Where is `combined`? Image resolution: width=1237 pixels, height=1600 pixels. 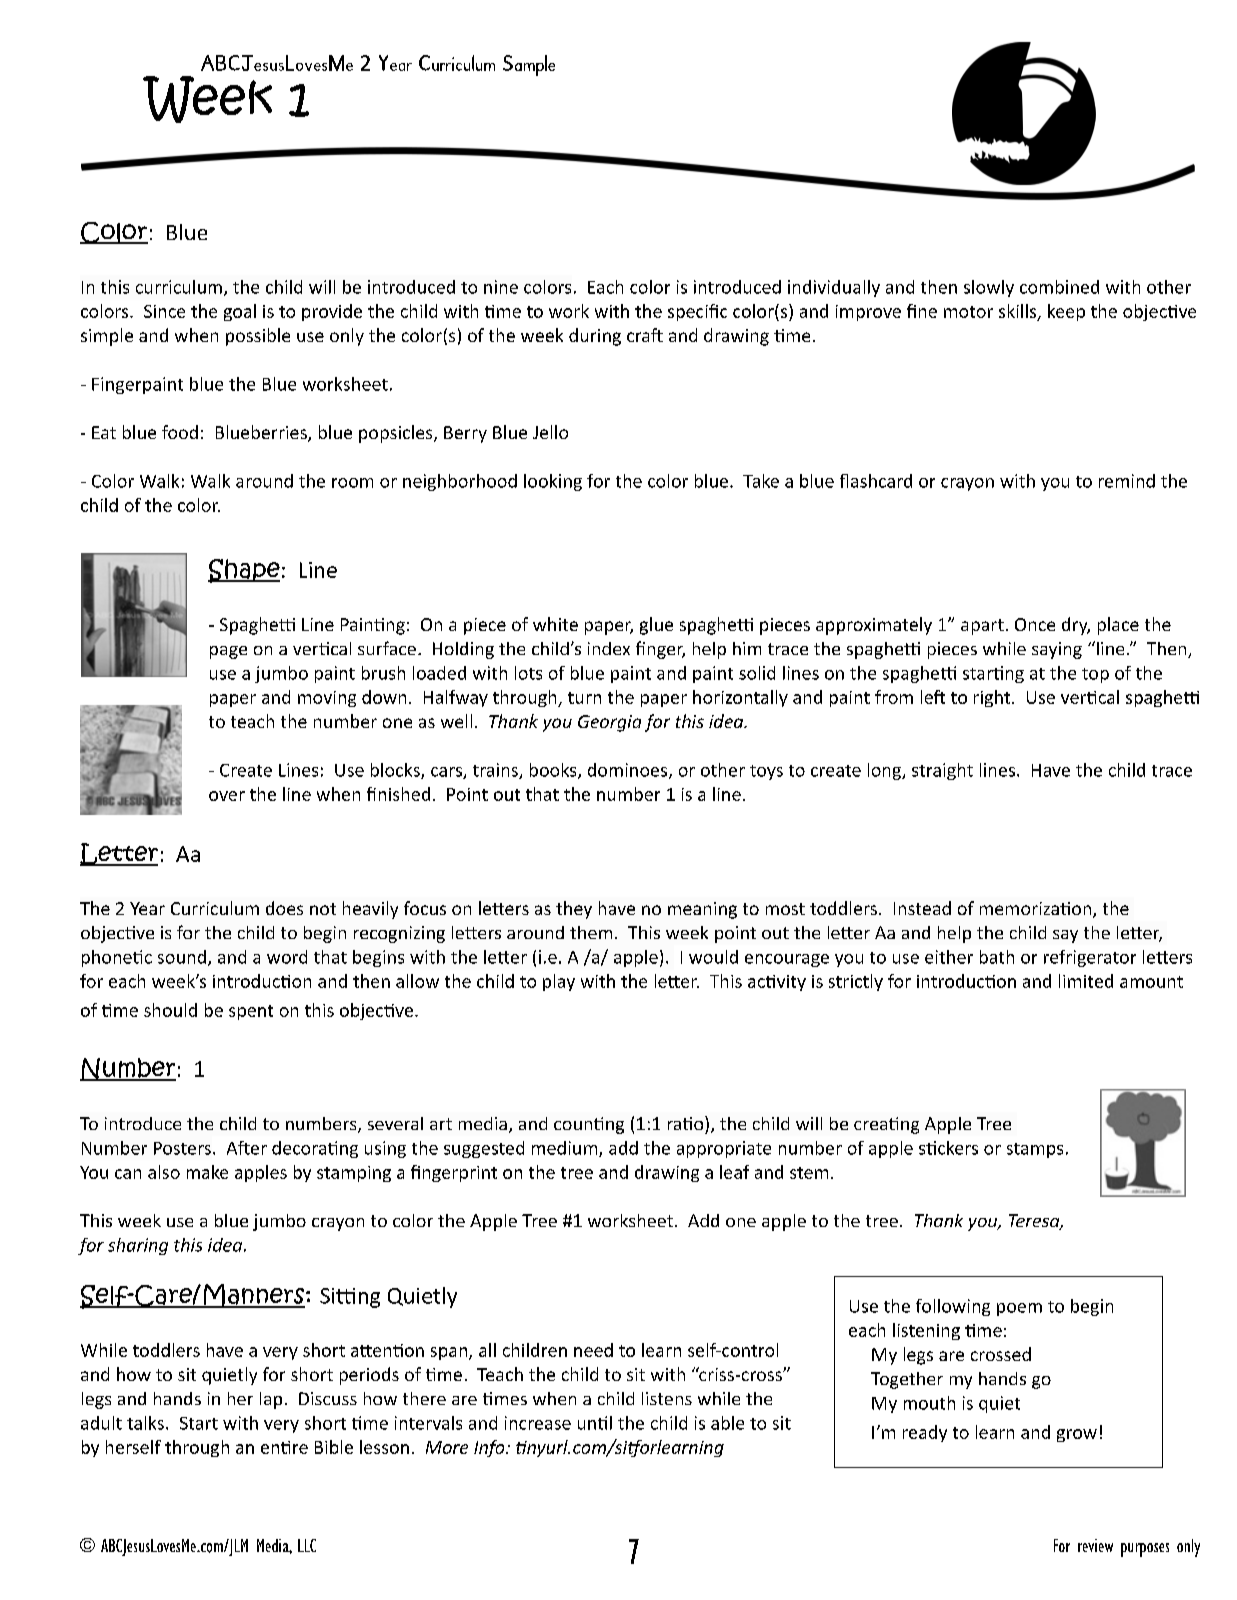
combined is located at coordinates (1059, 287).
